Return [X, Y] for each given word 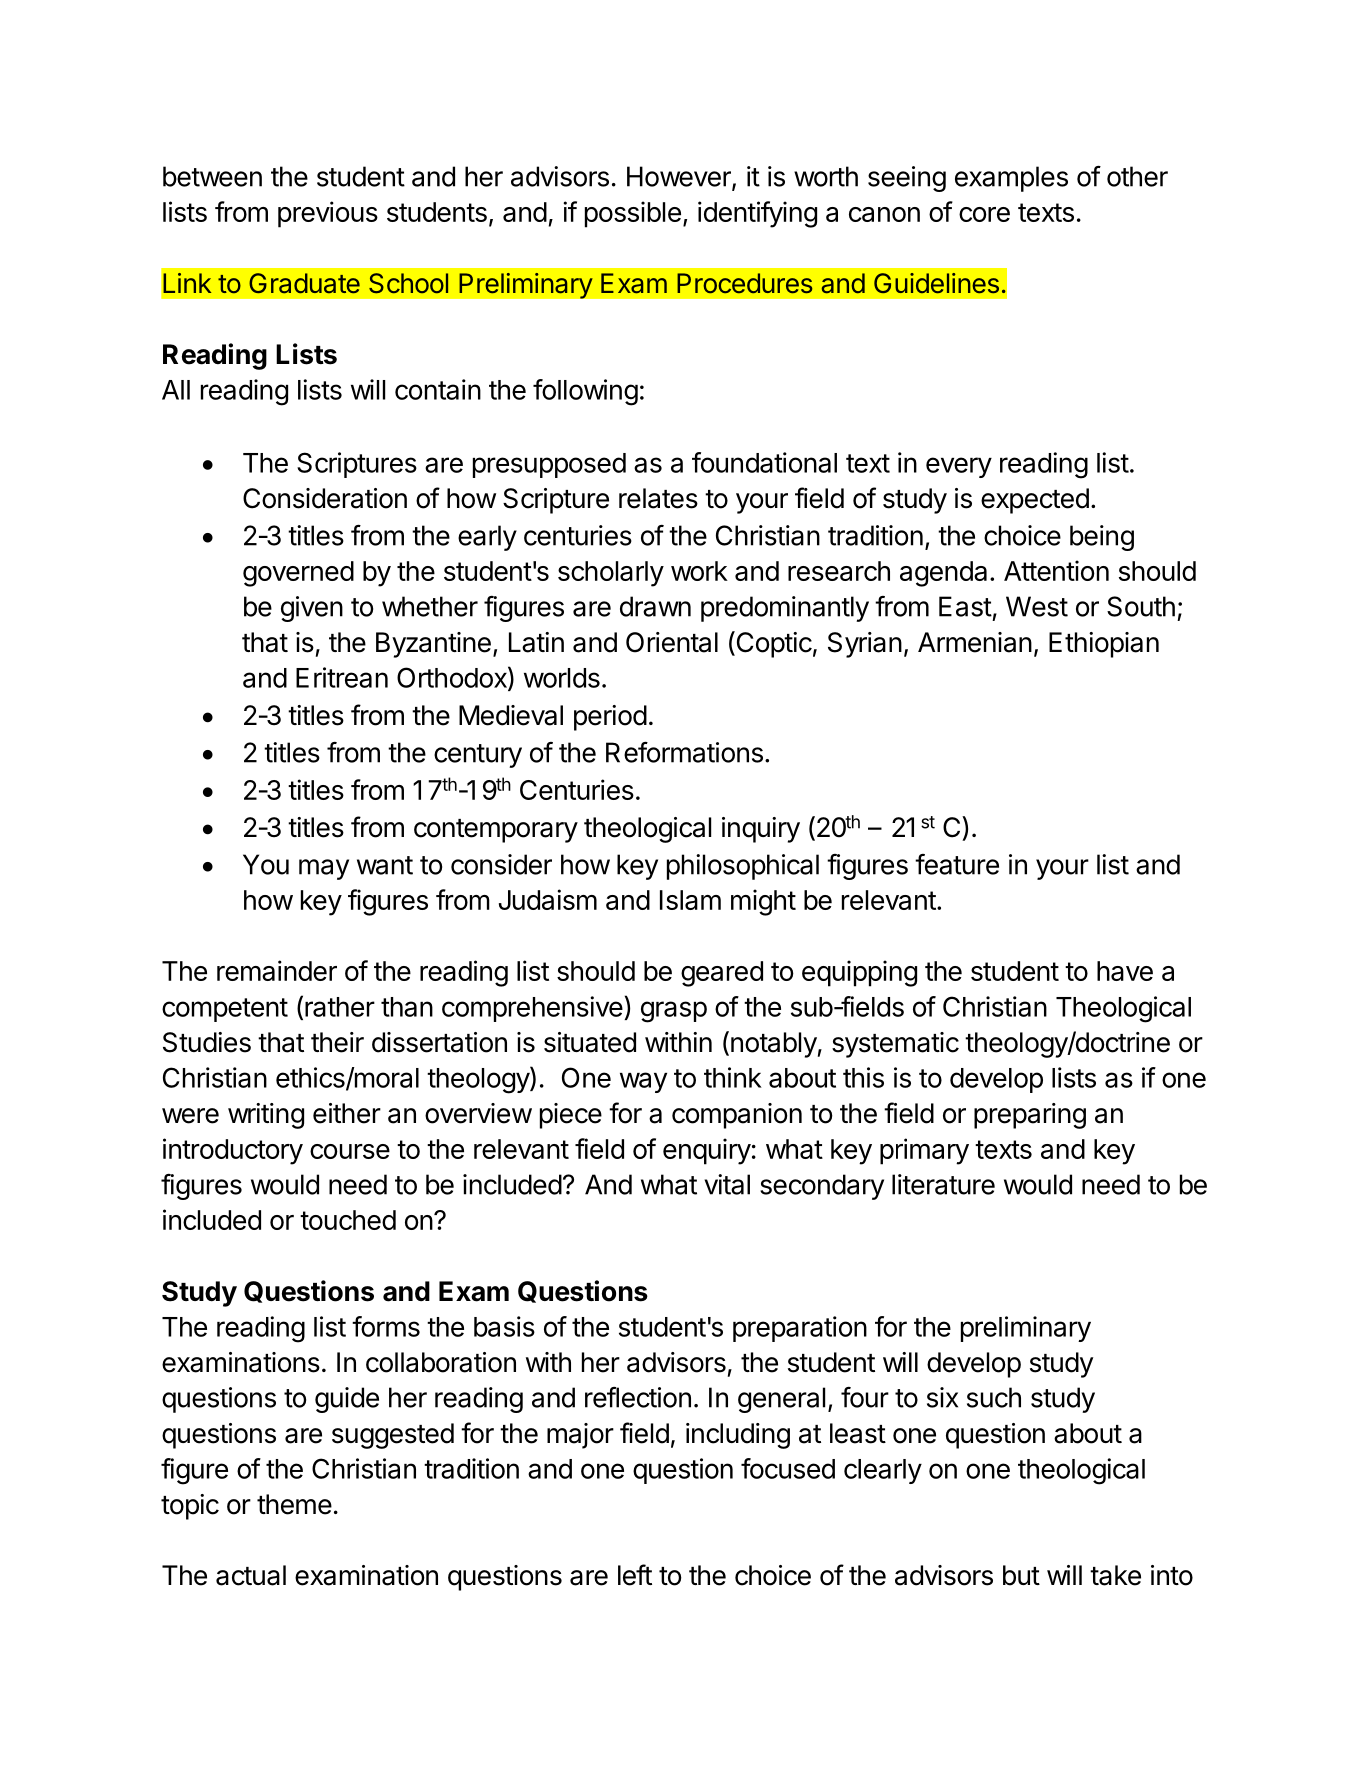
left [635, 1575]
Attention [1056, 570]
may [324, 869]
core [984, 214]
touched [348, 1220]
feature [957, 864]
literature [943, 1184]
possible [633, 214]
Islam [690, 900]
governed [298, 574]
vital [727, 1184]
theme [294, 1504]
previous [328, 214]
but [1021, 1575]
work [699, 571]
